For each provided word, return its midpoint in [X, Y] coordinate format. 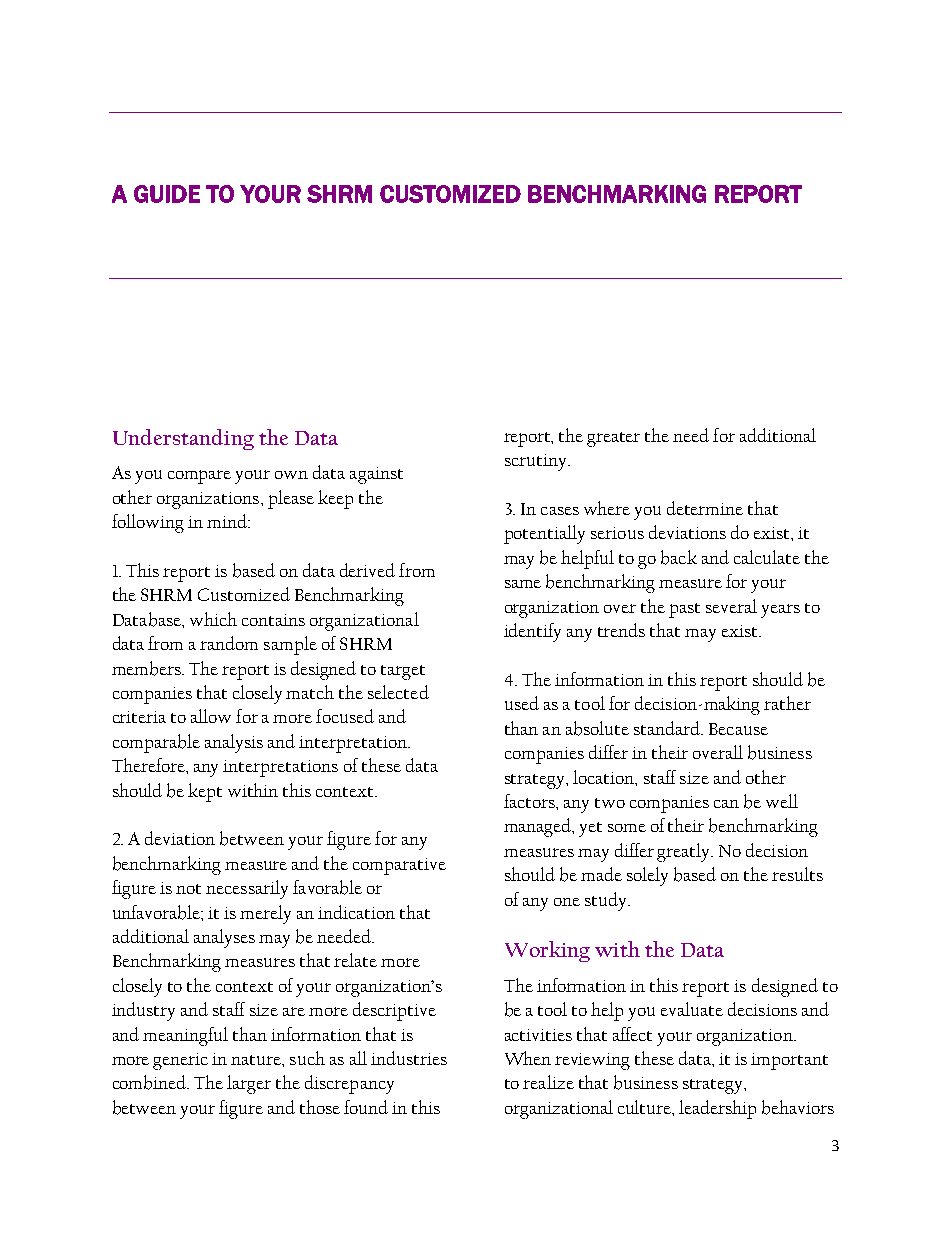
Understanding [183, 439]
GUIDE [167, 194]
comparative [399, 866]
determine [705, 508]
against [376, 475]
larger [249, 1084]
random [229, 643]
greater [613, 439]
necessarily [247, 889]
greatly [685, 852]
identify [532, 632]
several [731, 606]
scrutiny [537, 462]
